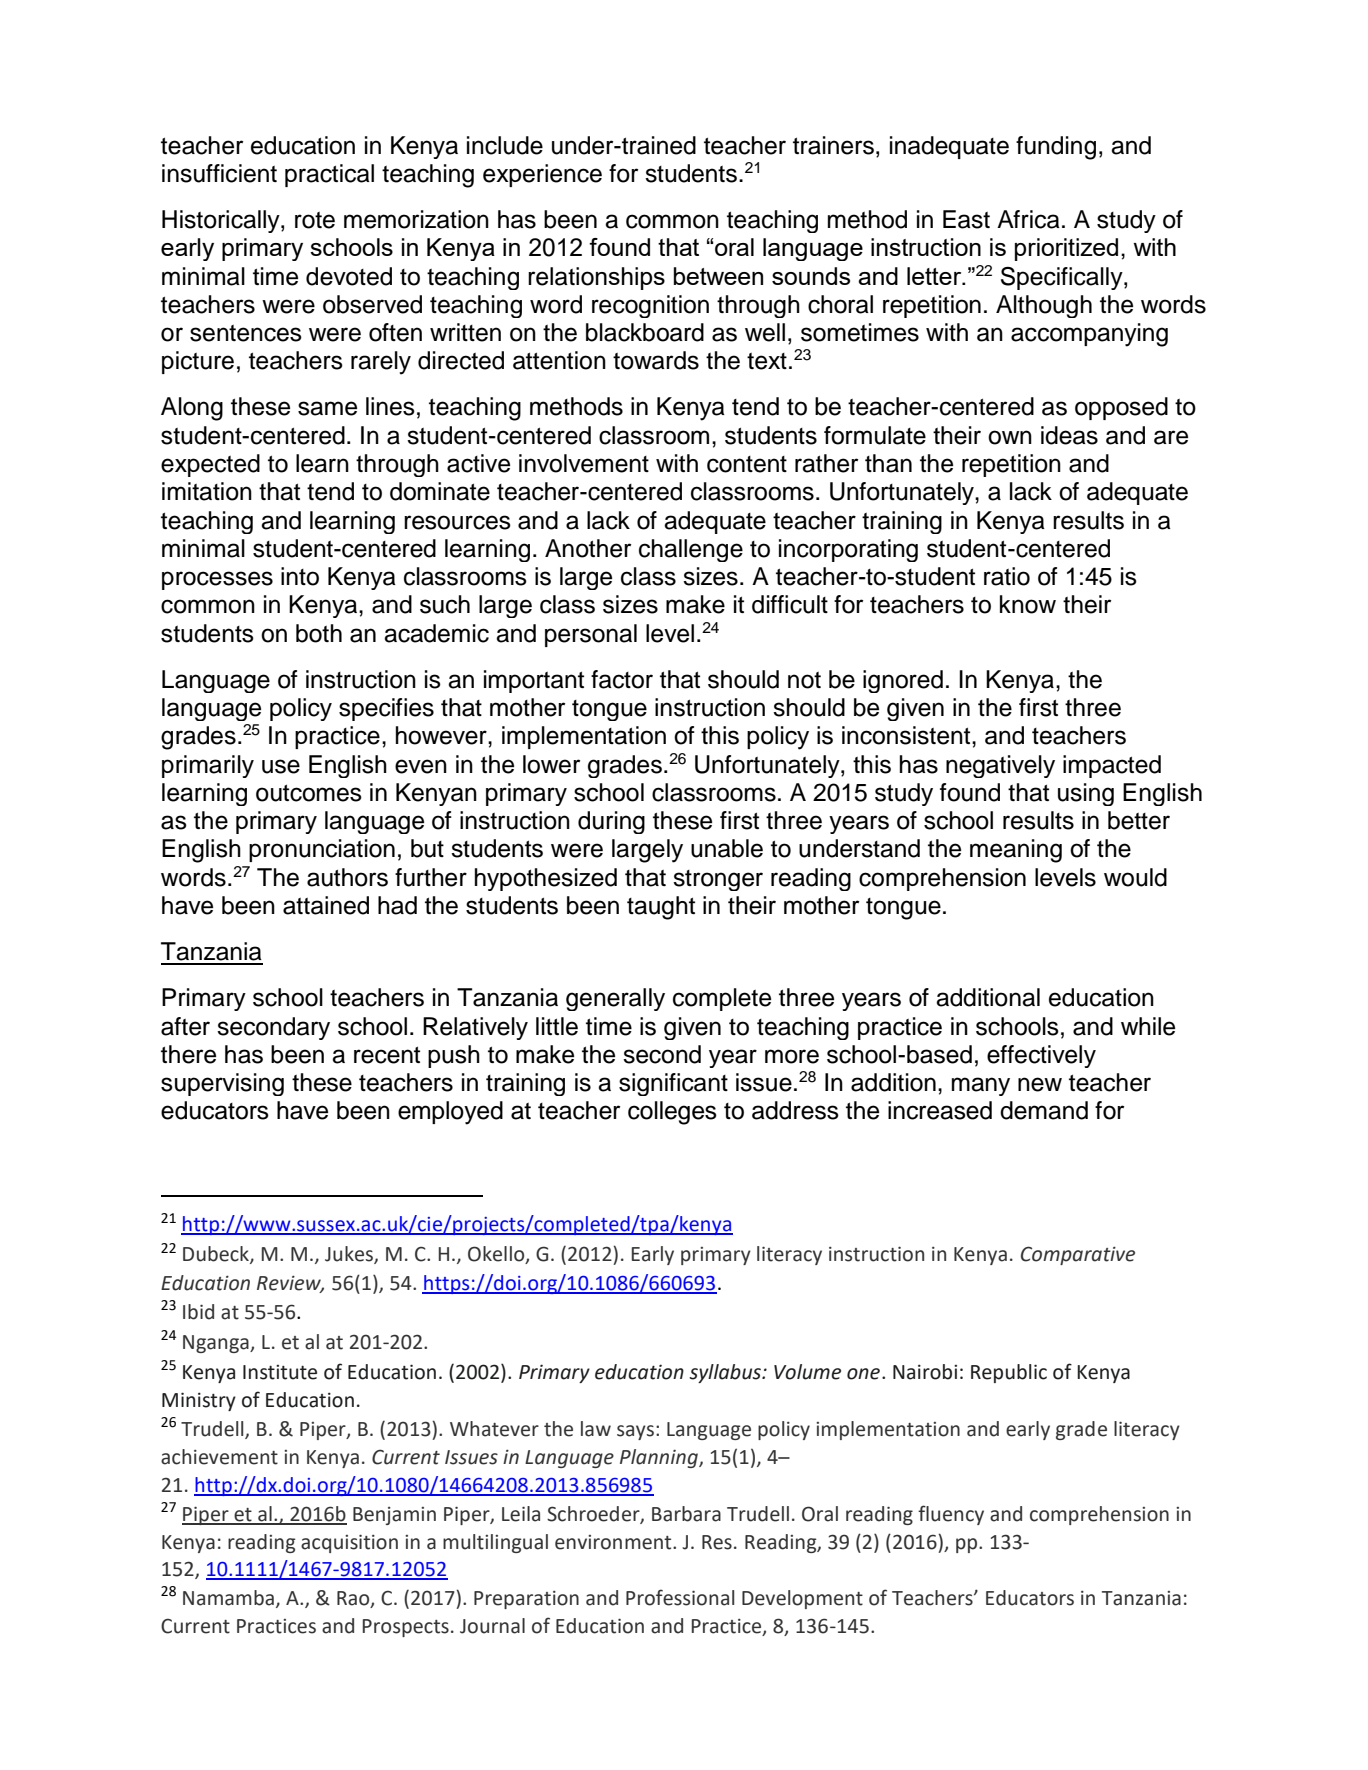  I want to click on colleges, so click(672, 1113).
